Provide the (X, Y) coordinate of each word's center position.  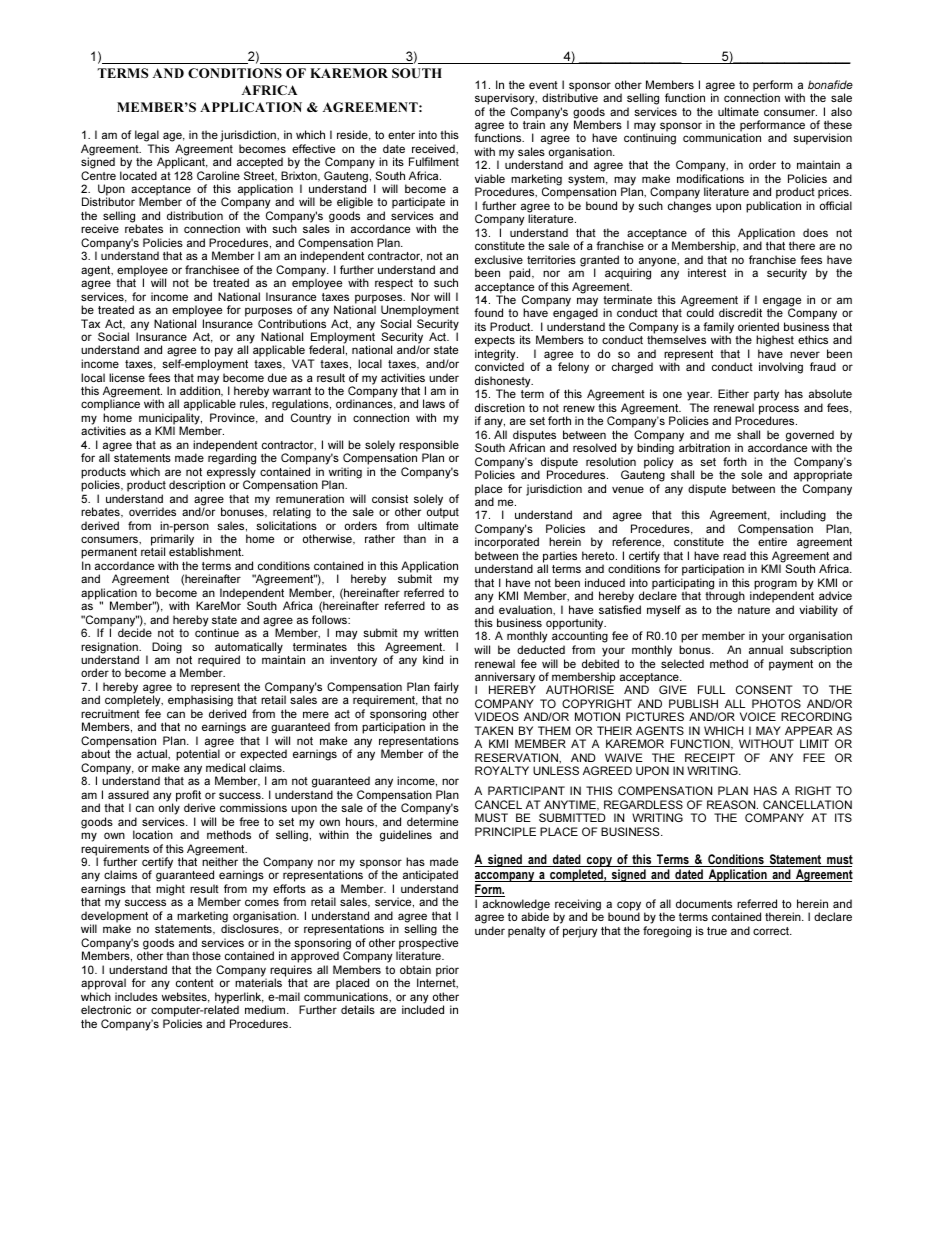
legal (147, 136)
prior (447, 971)
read (734, 555)
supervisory (506, 99)
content (195, 983)
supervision (822, 139)
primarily (172, 541)
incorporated (507, 544)
